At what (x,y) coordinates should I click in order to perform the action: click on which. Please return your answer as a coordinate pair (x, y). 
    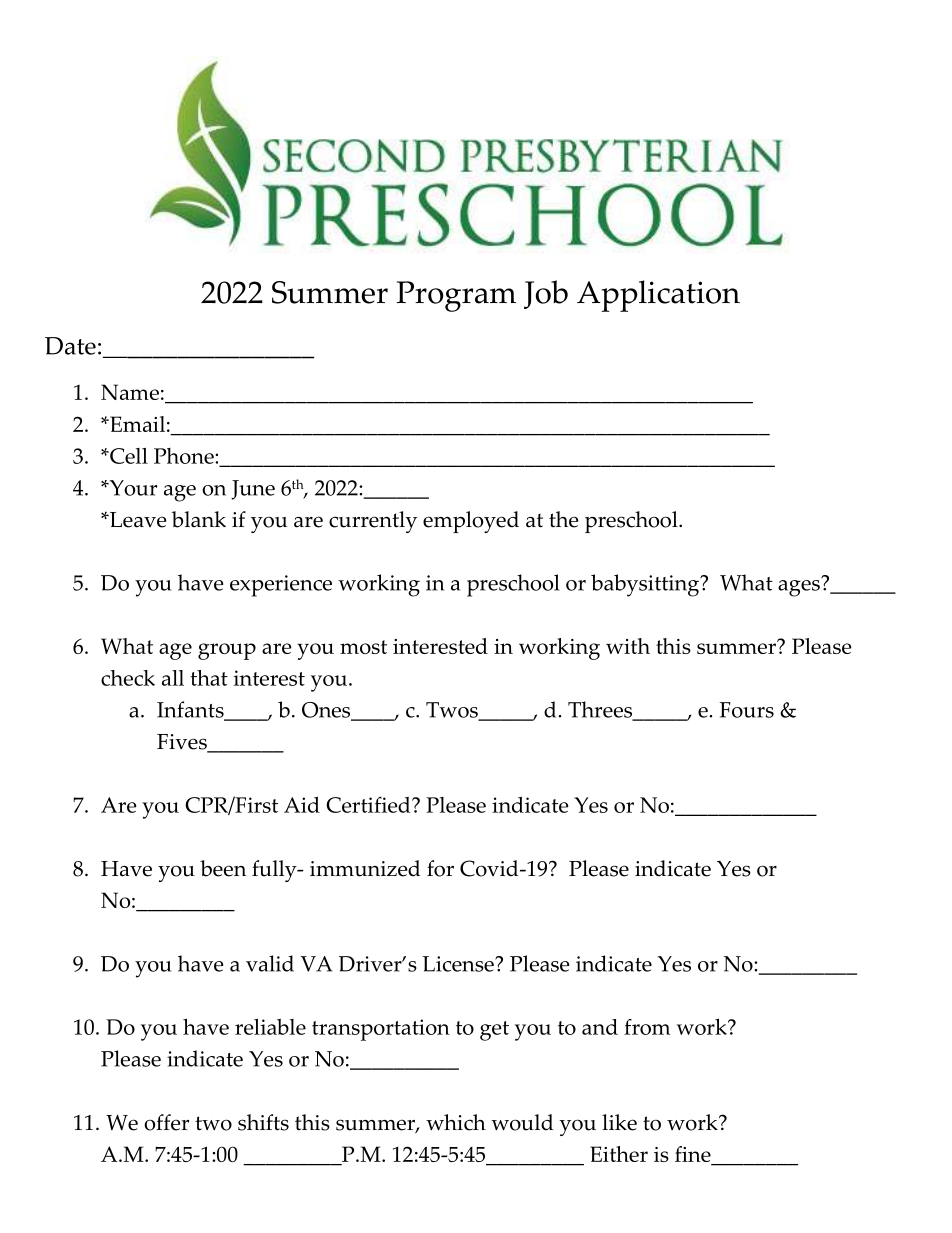
    Looking at the image, I should click on (456, 1122).
